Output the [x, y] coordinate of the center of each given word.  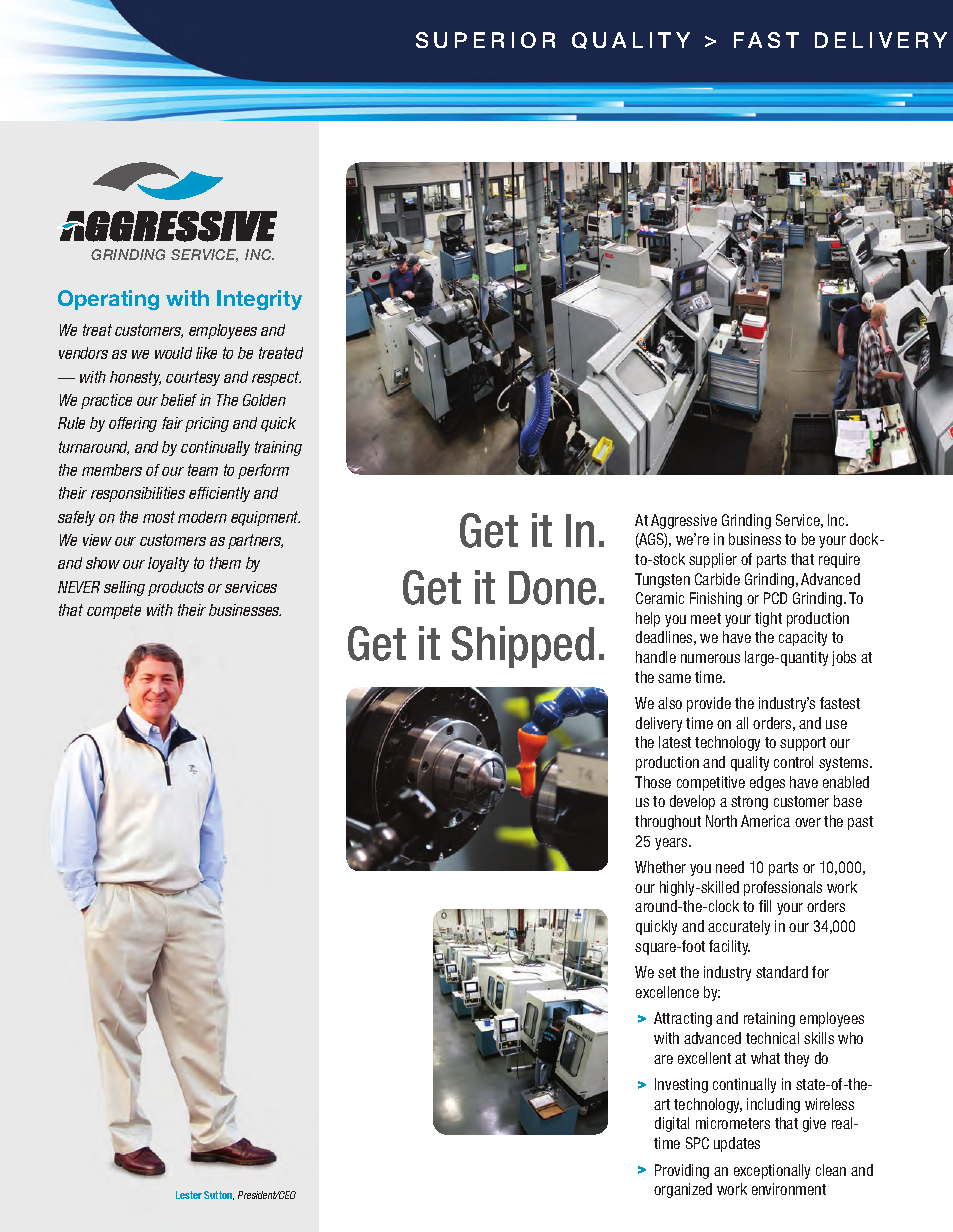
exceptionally [772, 1171]
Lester [189, 1195]
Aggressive [684, 521]
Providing [682, 1171]
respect [276, 378]
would [173, 353]
